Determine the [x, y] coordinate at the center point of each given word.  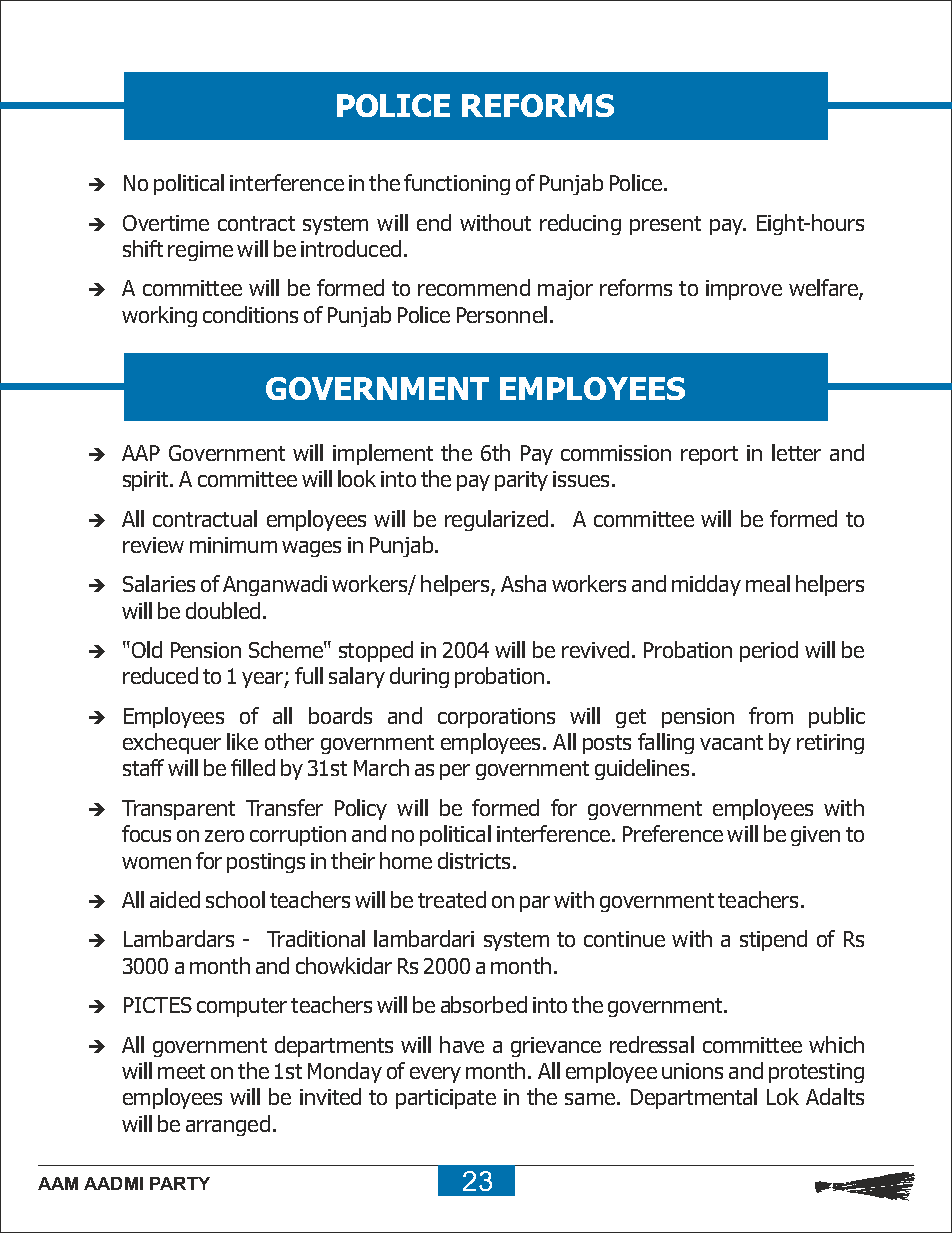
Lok [783, 1096]
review [153, 545]
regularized [496, 520]
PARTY [180, 1183]
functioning [457, 184]
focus [146, 833]
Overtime [166, 223]
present [665, 225]
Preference [673, 833]
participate [446, 1099]
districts [474, 860]
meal [768, 583]
